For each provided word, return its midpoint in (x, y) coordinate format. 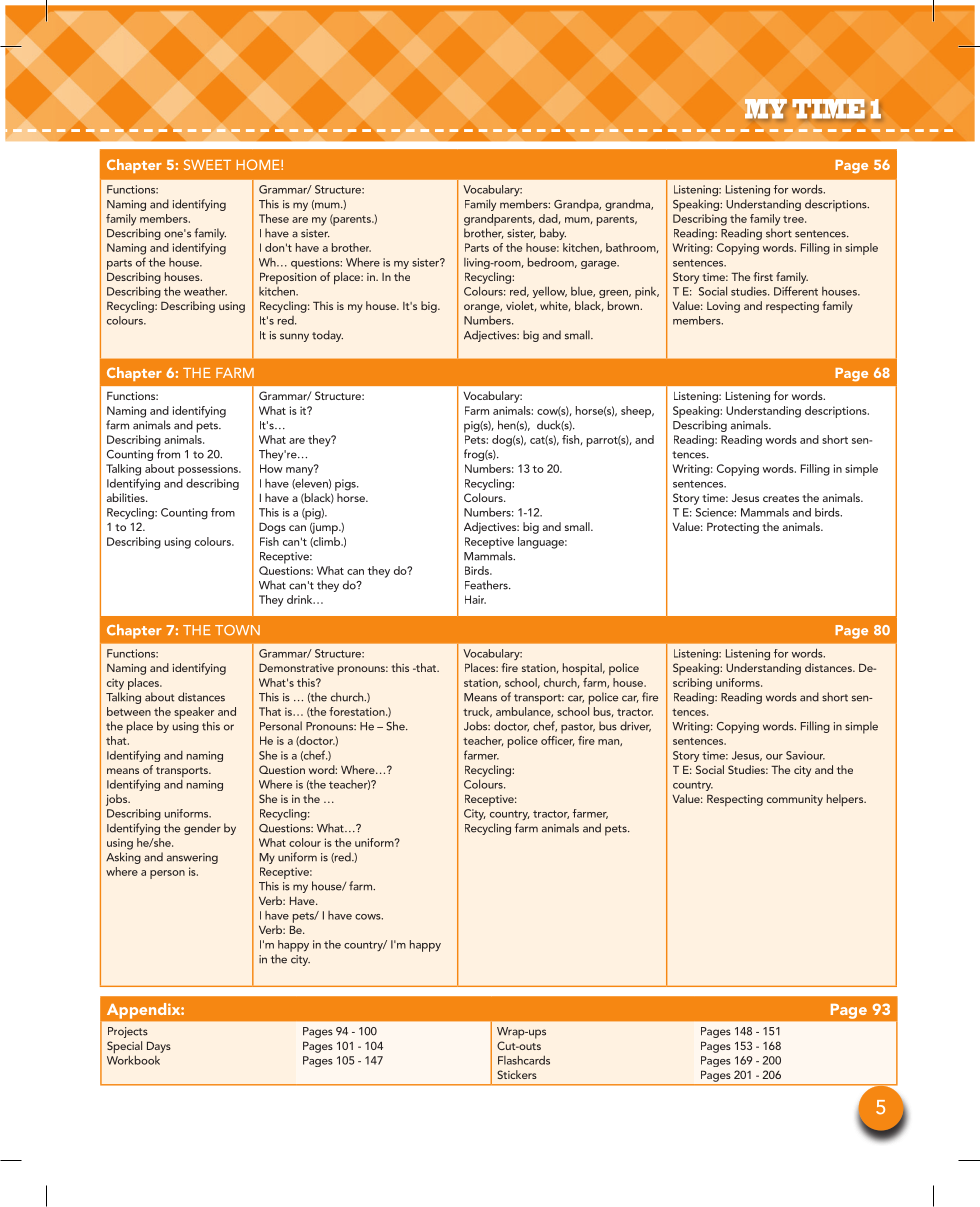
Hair (475, 599)
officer (557, 739)
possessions (209, 470)
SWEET (207, 164)
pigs (346, 485)
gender (202, 829)
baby (553, 234)
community (795, 800)
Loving (723, 307)
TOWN (237, 630)
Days (159, 1047)
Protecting (733, 528)
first (763, 276)
